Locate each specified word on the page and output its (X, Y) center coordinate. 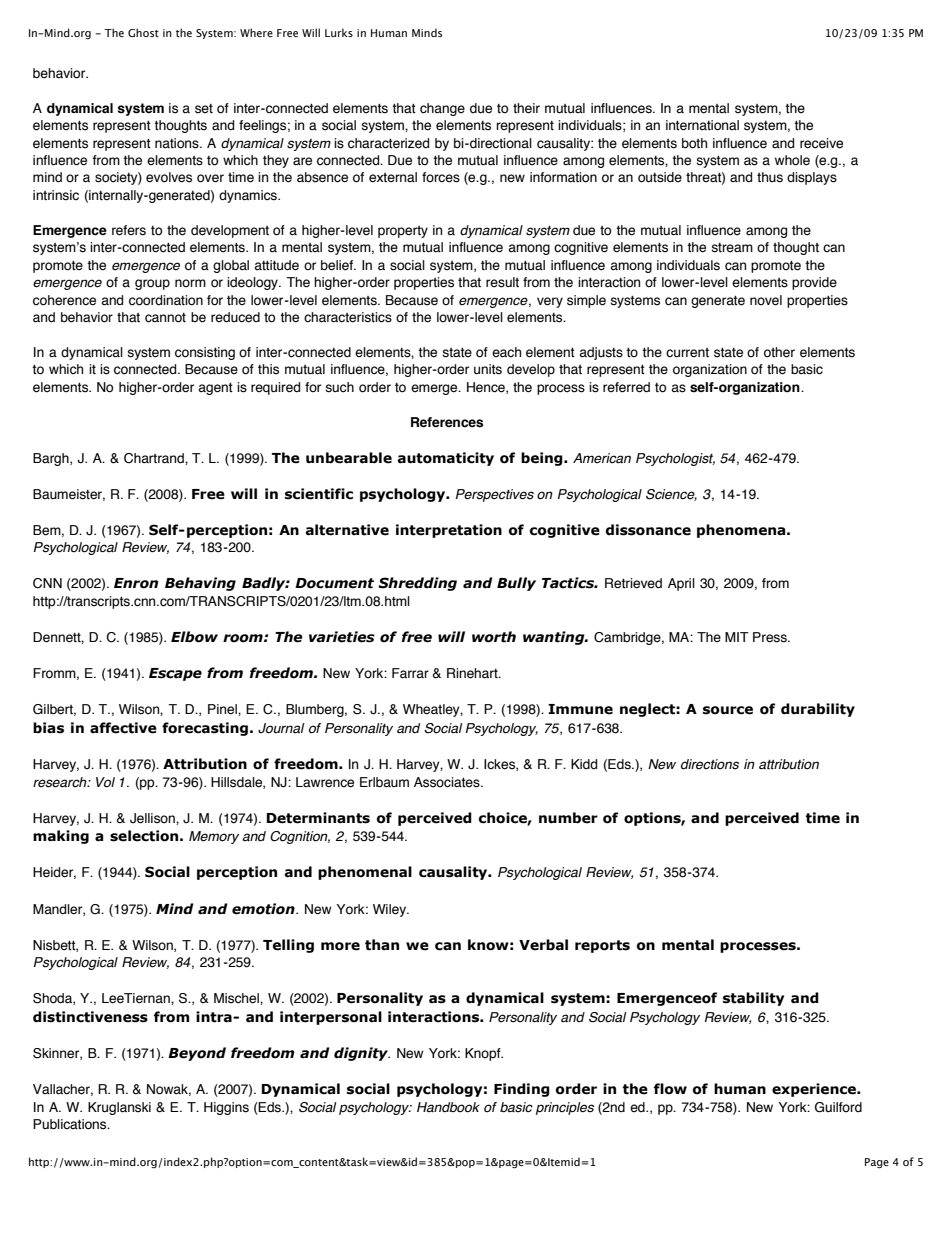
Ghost (143, 32)
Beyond (197, 1054)
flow (670, 1089)
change (442, 109)
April (681, 584)
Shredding (417, 584)
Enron (136, 583)
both (694, 143)
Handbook (448, 1107)
